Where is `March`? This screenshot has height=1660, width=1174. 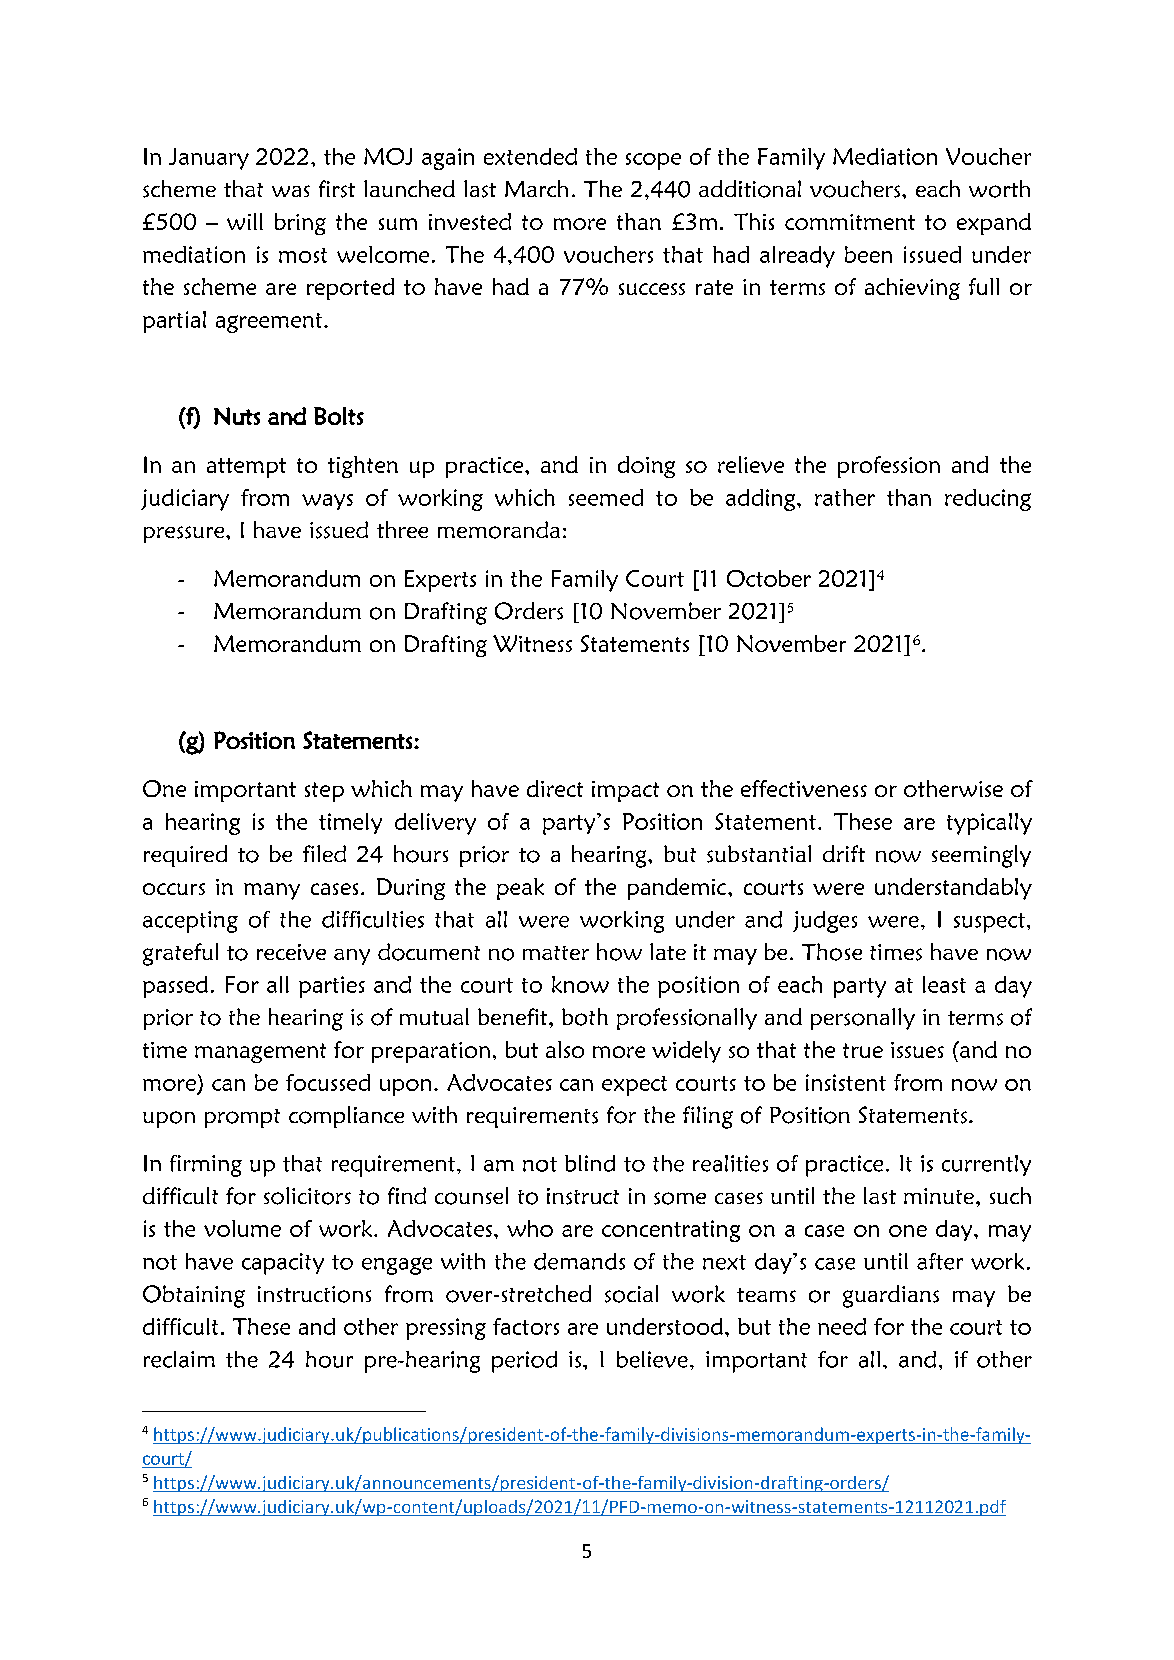 March is located at coordinates (536, 188).
